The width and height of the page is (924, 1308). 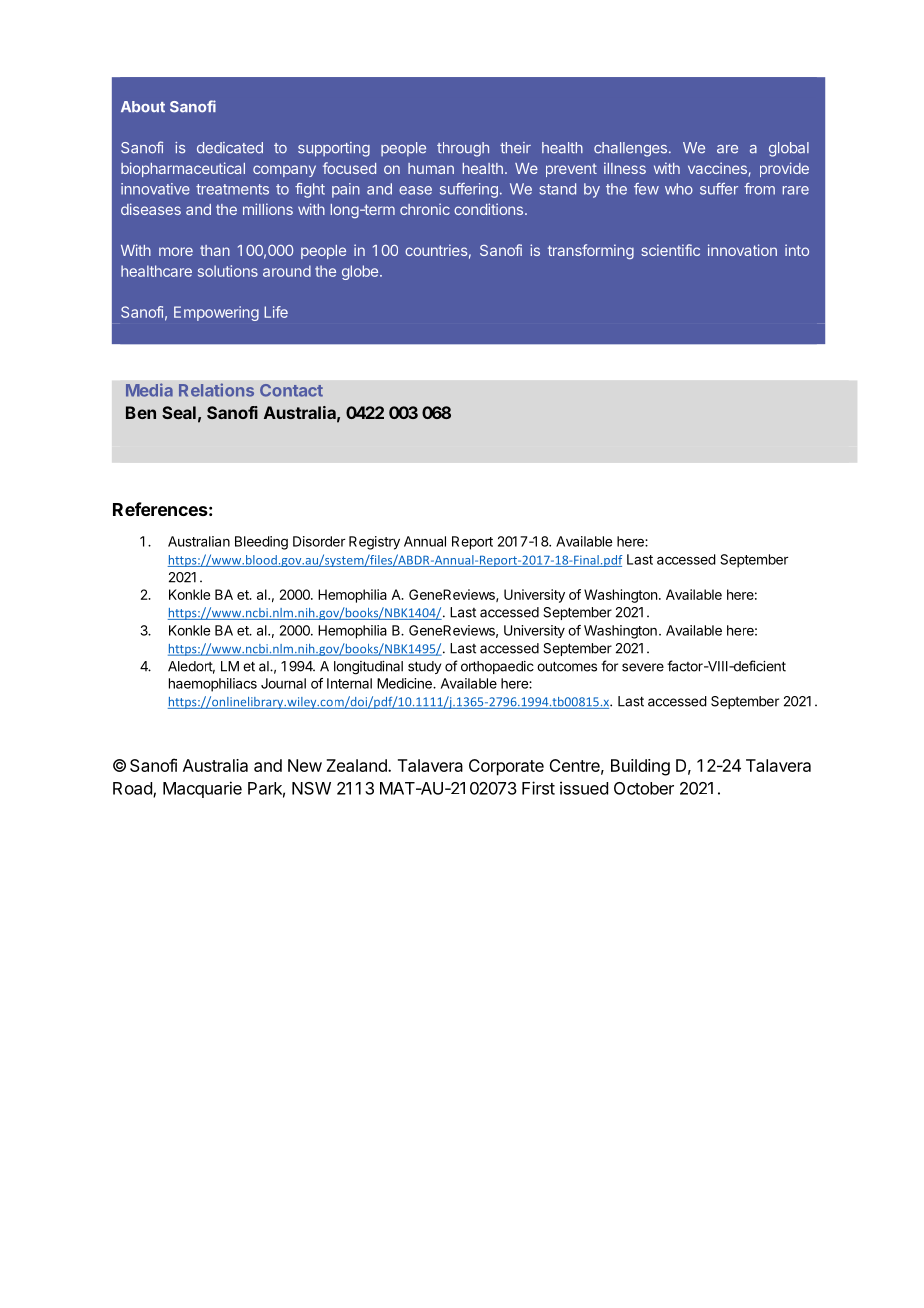 What do you see at coordinates (230, 148) in the page?
I see `dedicated` at bounding box center [230, 148].
